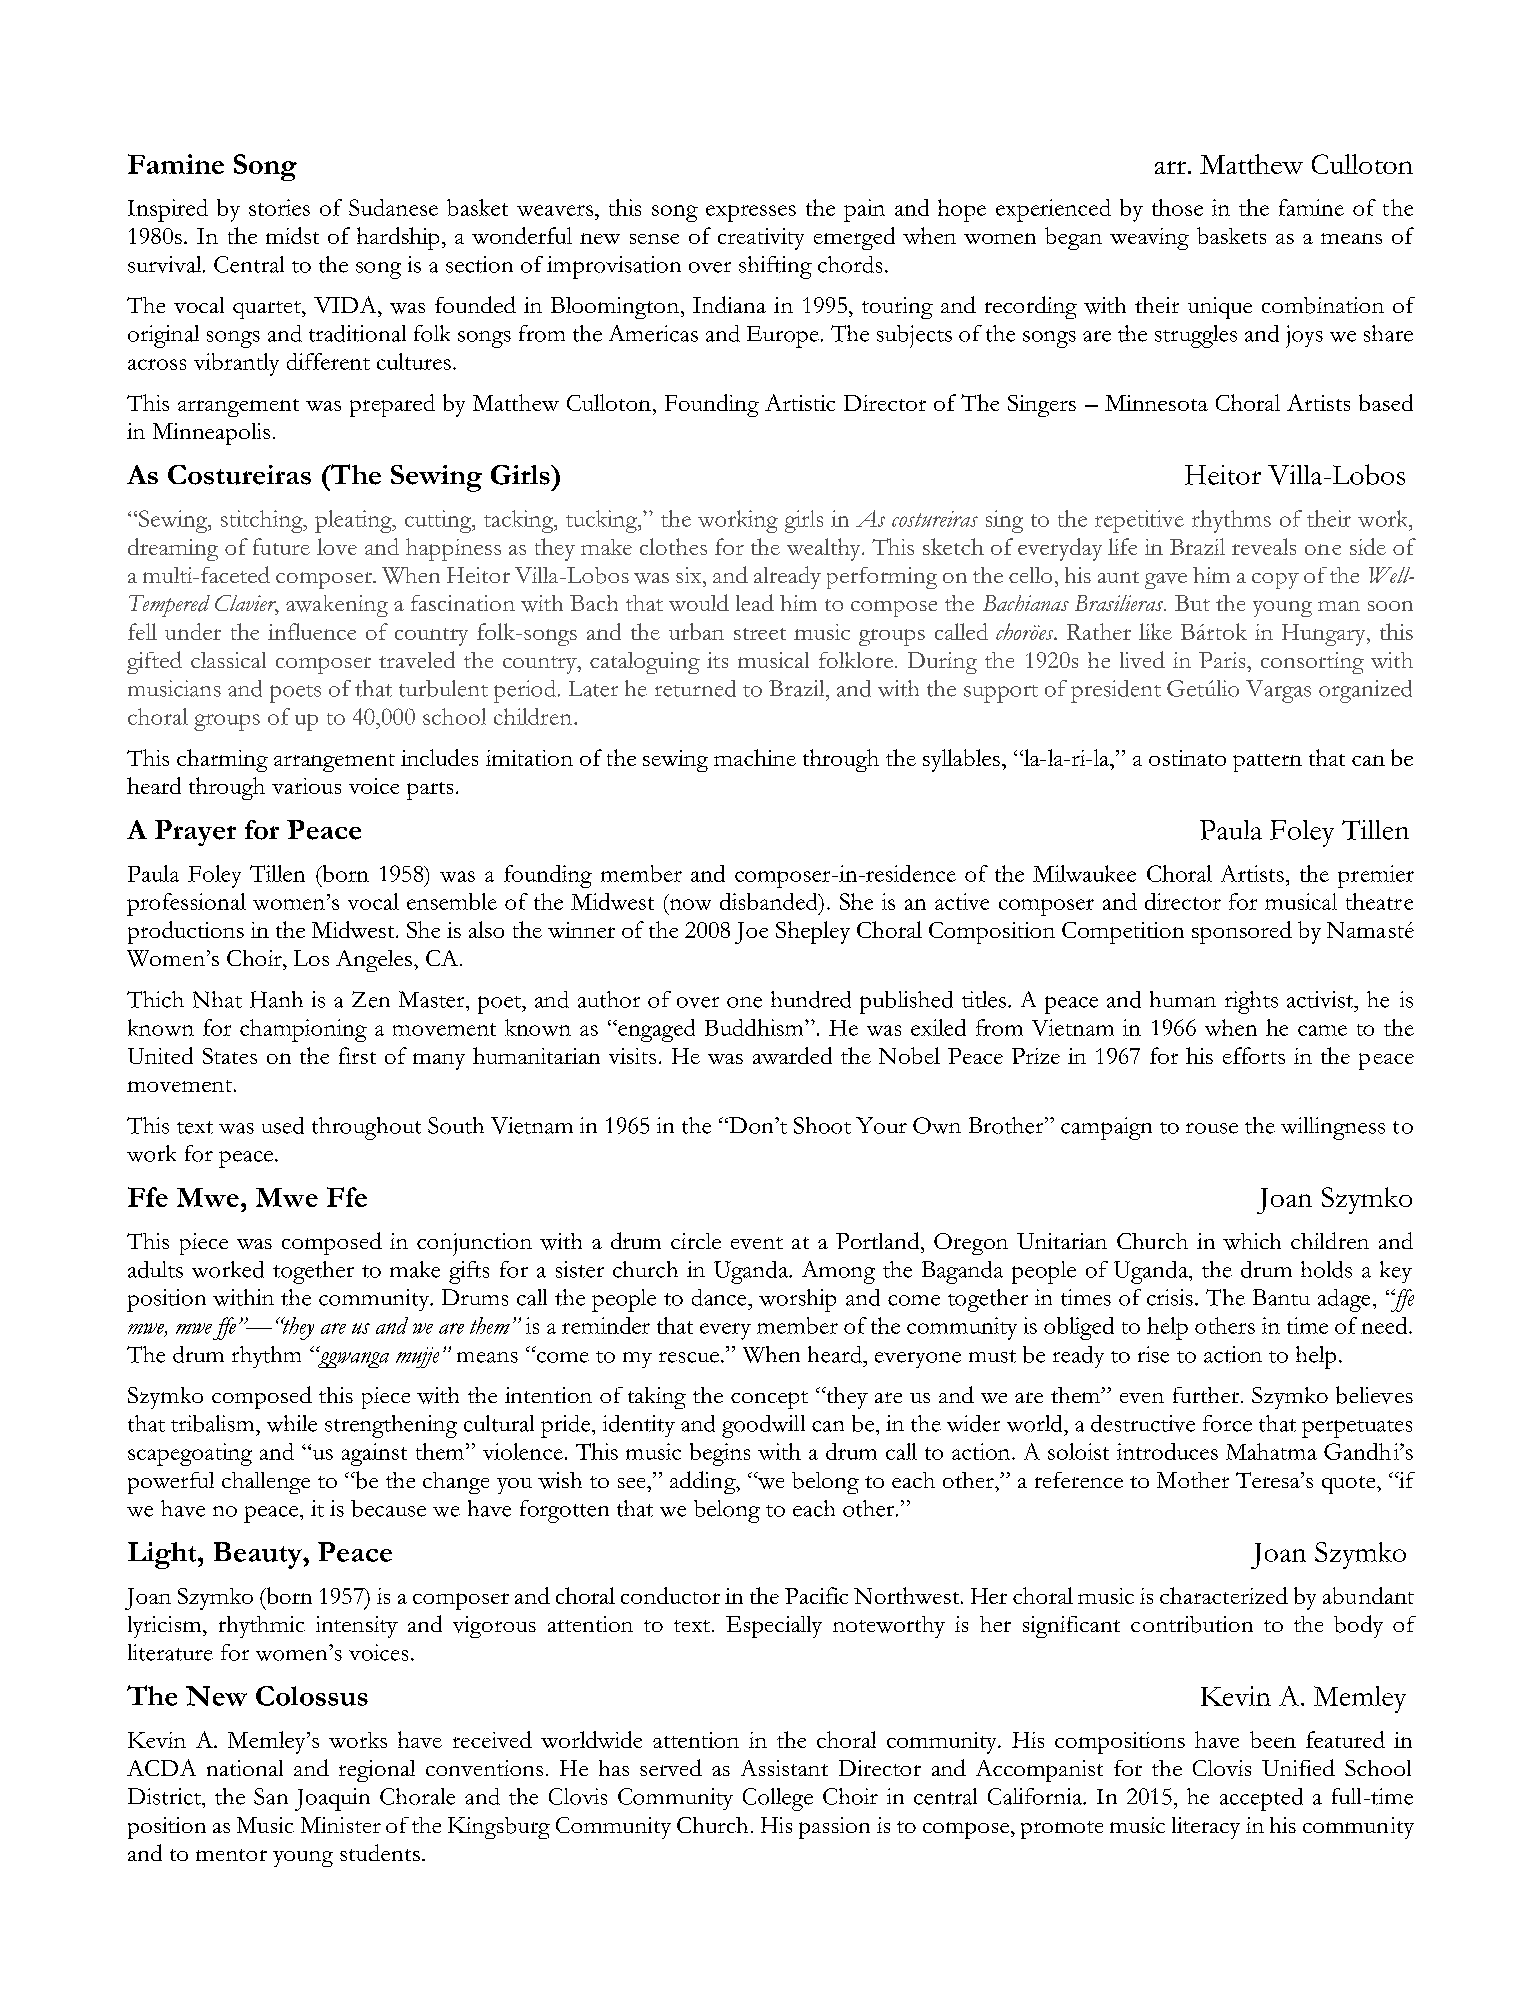 This screenshot has width=1540, height=1993. Describe the element at coordinates (822, 1125) in the screenshot. I see `Shoot` at that location.
